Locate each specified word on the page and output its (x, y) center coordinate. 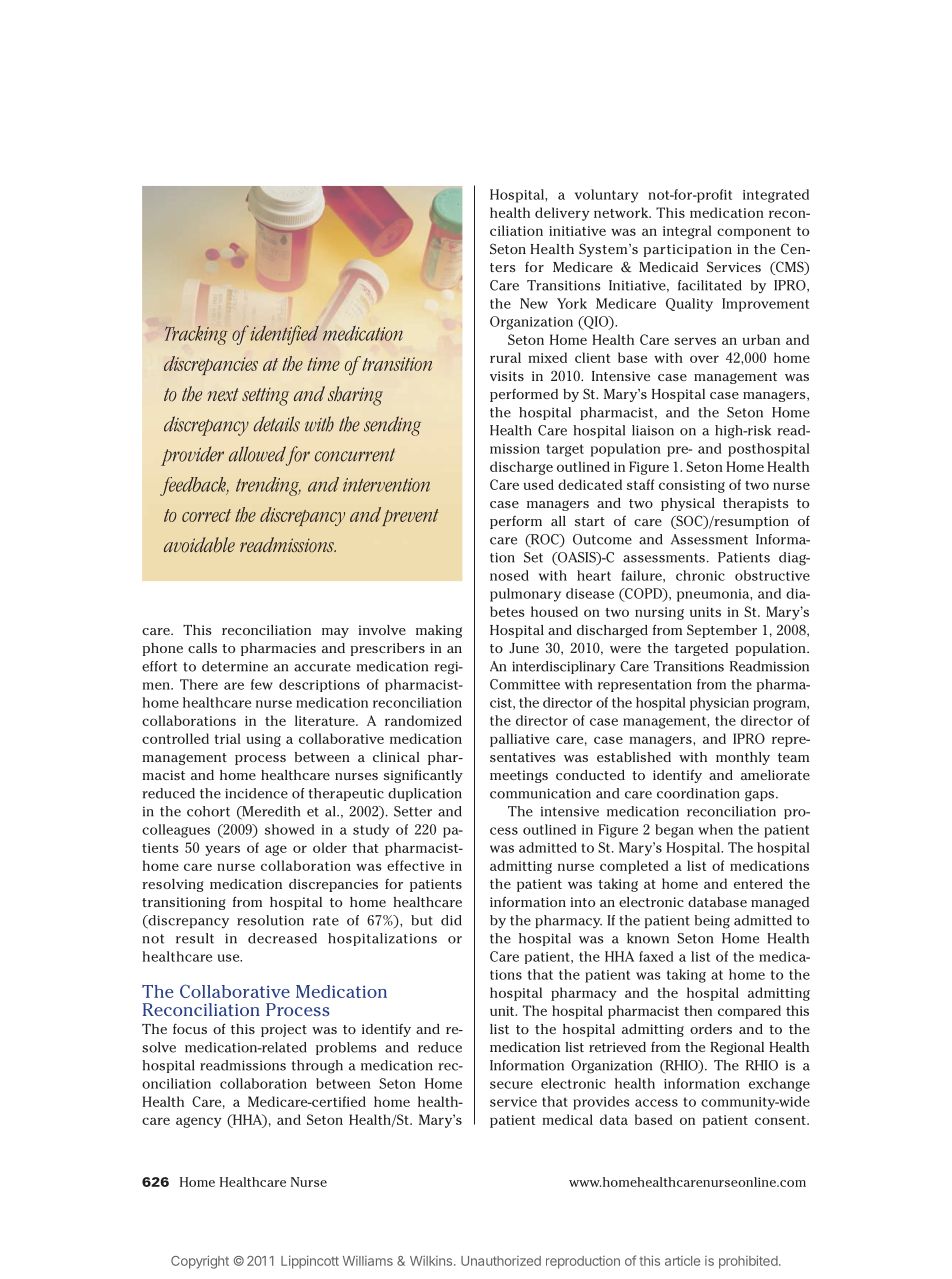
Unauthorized (501, 1261)
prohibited (748, 1262)
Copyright (200, 1262)
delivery (562, 214)
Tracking (196, 335)
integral (687, 232)
